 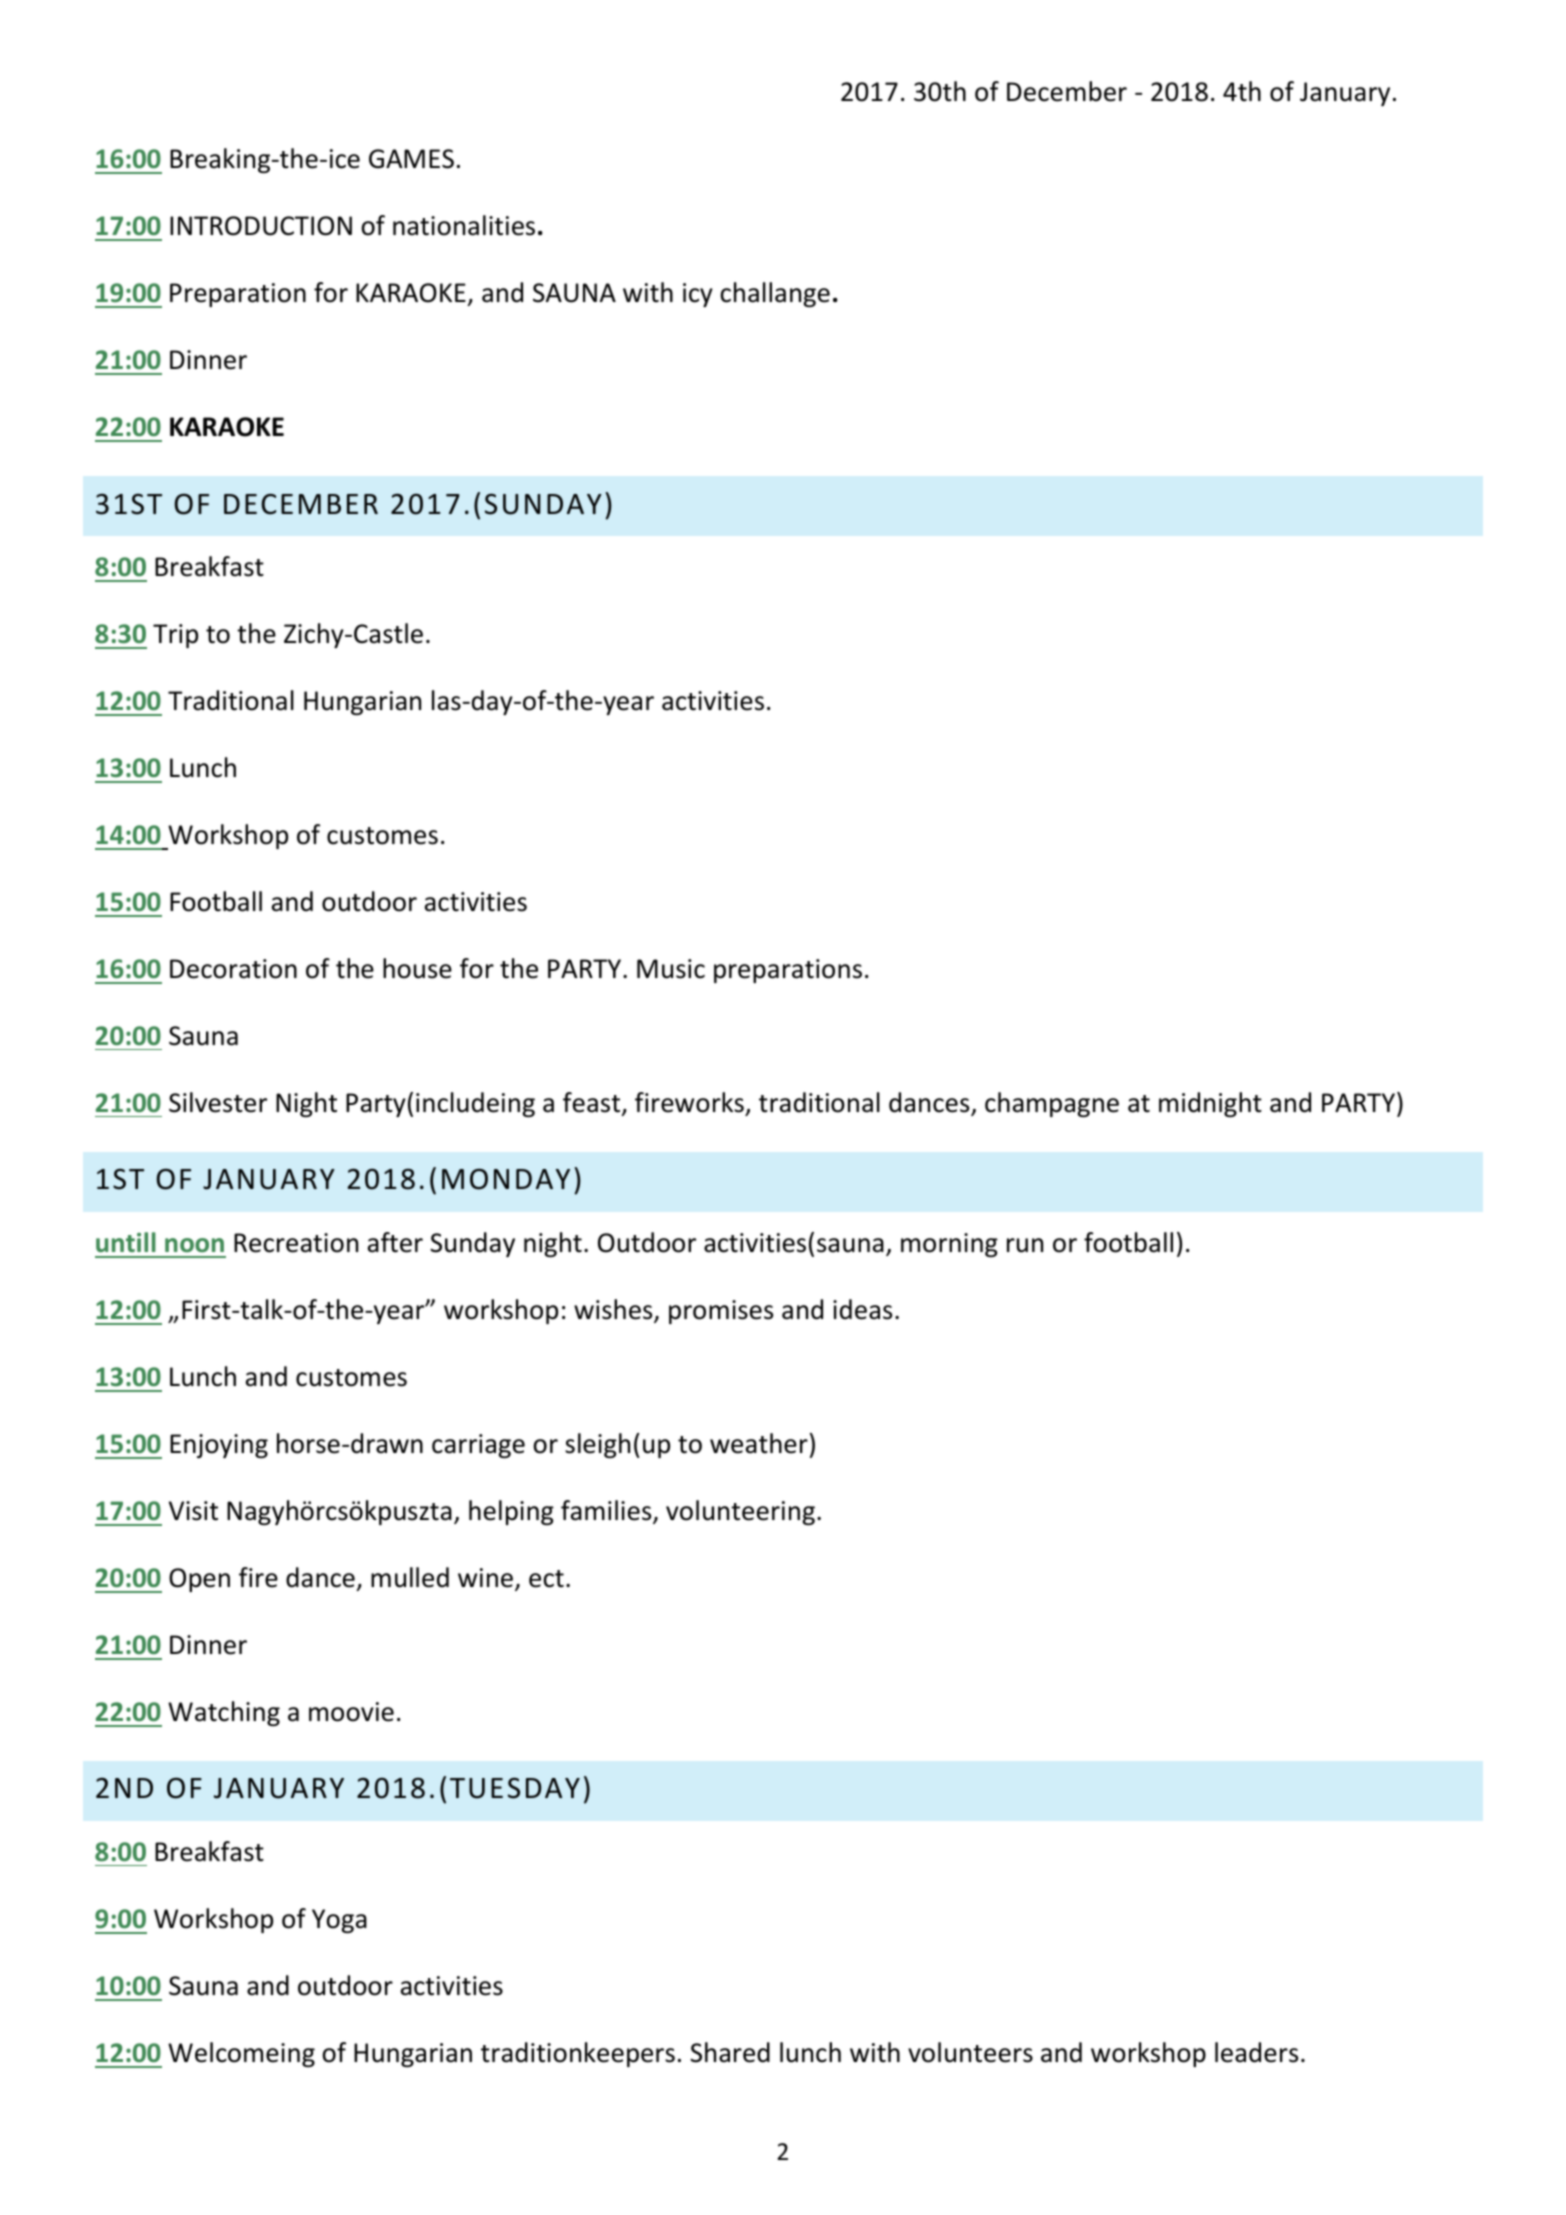 What do you see at coordinates (775, 294) in the screenshot?
I see `challange` at bounding box center [775, 294].
